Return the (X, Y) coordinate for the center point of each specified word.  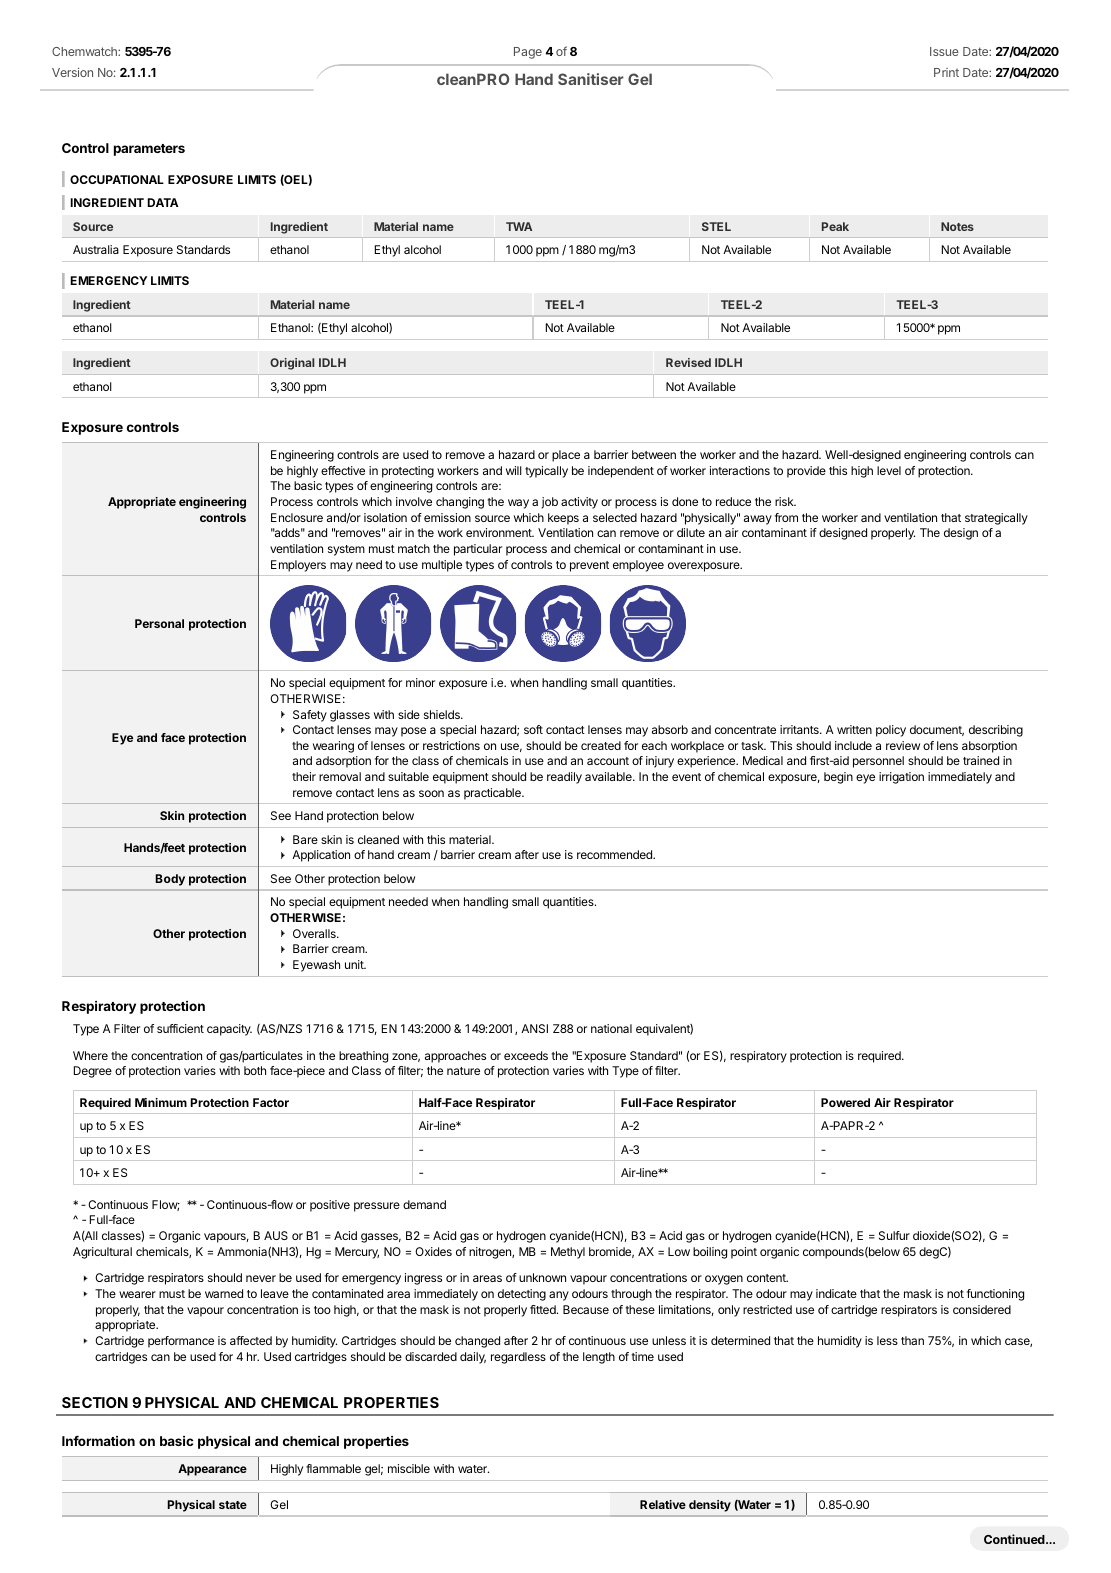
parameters (149, 150)
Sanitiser (591, 79)
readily (564, 778)
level (889, 470)
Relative (663, 1504)
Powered (845, 1102)
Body (170, 880)
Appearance (212, 1470)
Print (946, 72)
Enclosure (297, 517)
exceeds (526, 1055)
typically (546, 472)
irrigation (901, 778)
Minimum (161, 1102)
